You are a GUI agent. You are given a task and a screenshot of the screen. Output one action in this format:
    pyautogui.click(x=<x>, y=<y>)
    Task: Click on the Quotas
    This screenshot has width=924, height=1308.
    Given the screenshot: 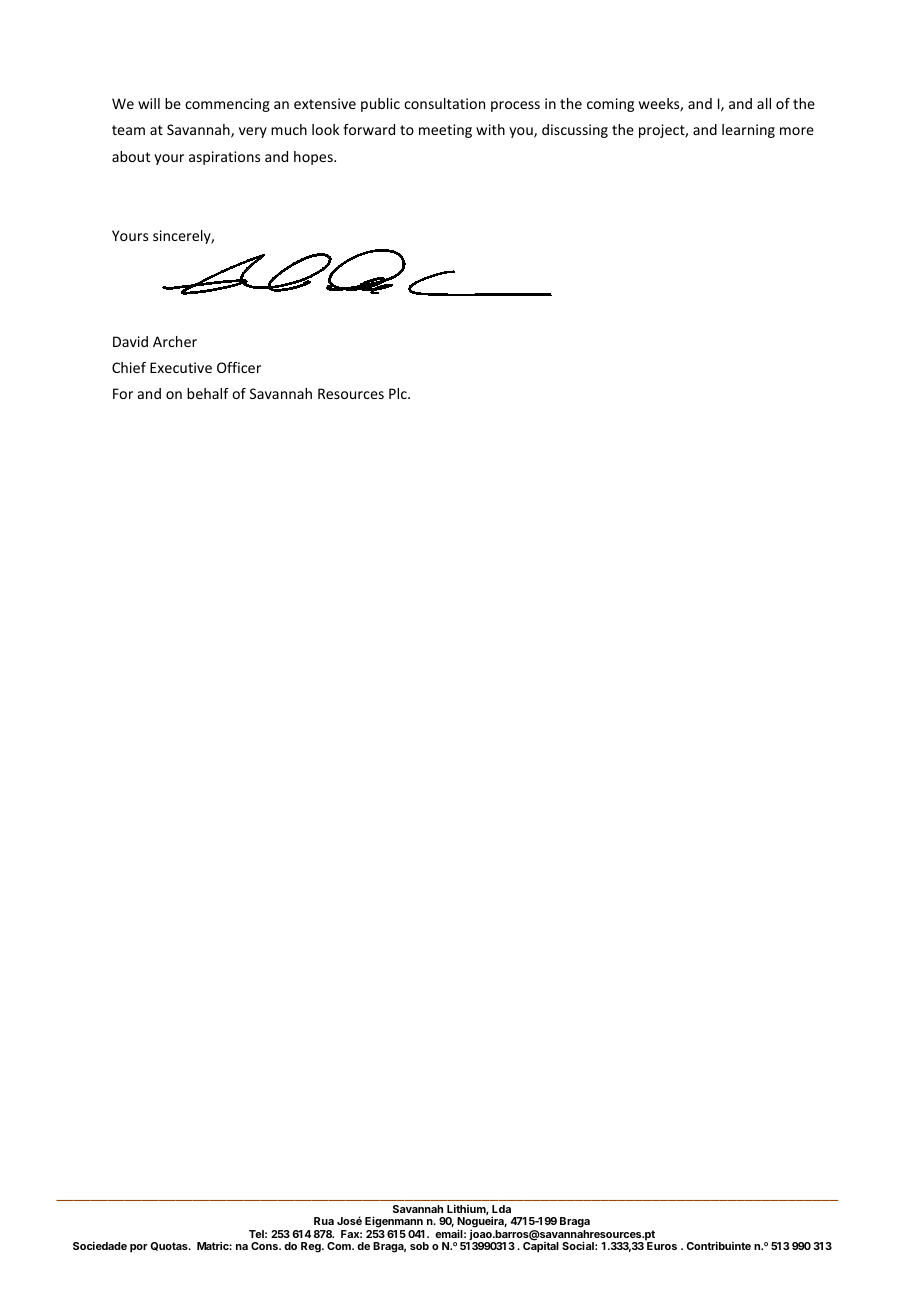 What is the action you would take?
    pyautogui.click(x=170, y=1246)
